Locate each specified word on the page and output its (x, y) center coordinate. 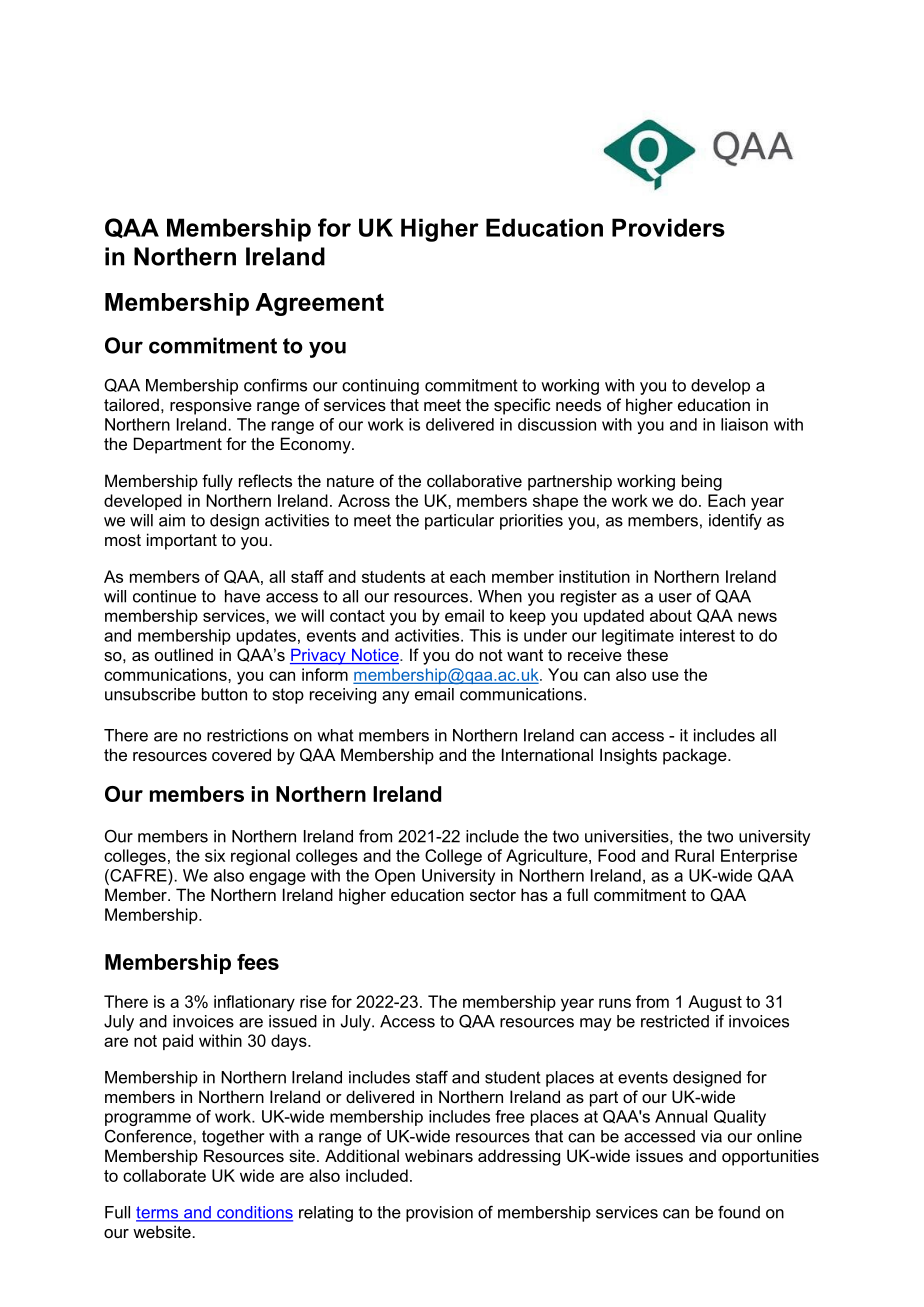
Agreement (319, 304)
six (215, 855)
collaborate (164, 1175)
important (182, 541)
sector (493, 895)
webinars (439, 1155)
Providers (668, 227)
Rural (694, 855)
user (675, 598)
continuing (380, 387)
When (500, 596)
